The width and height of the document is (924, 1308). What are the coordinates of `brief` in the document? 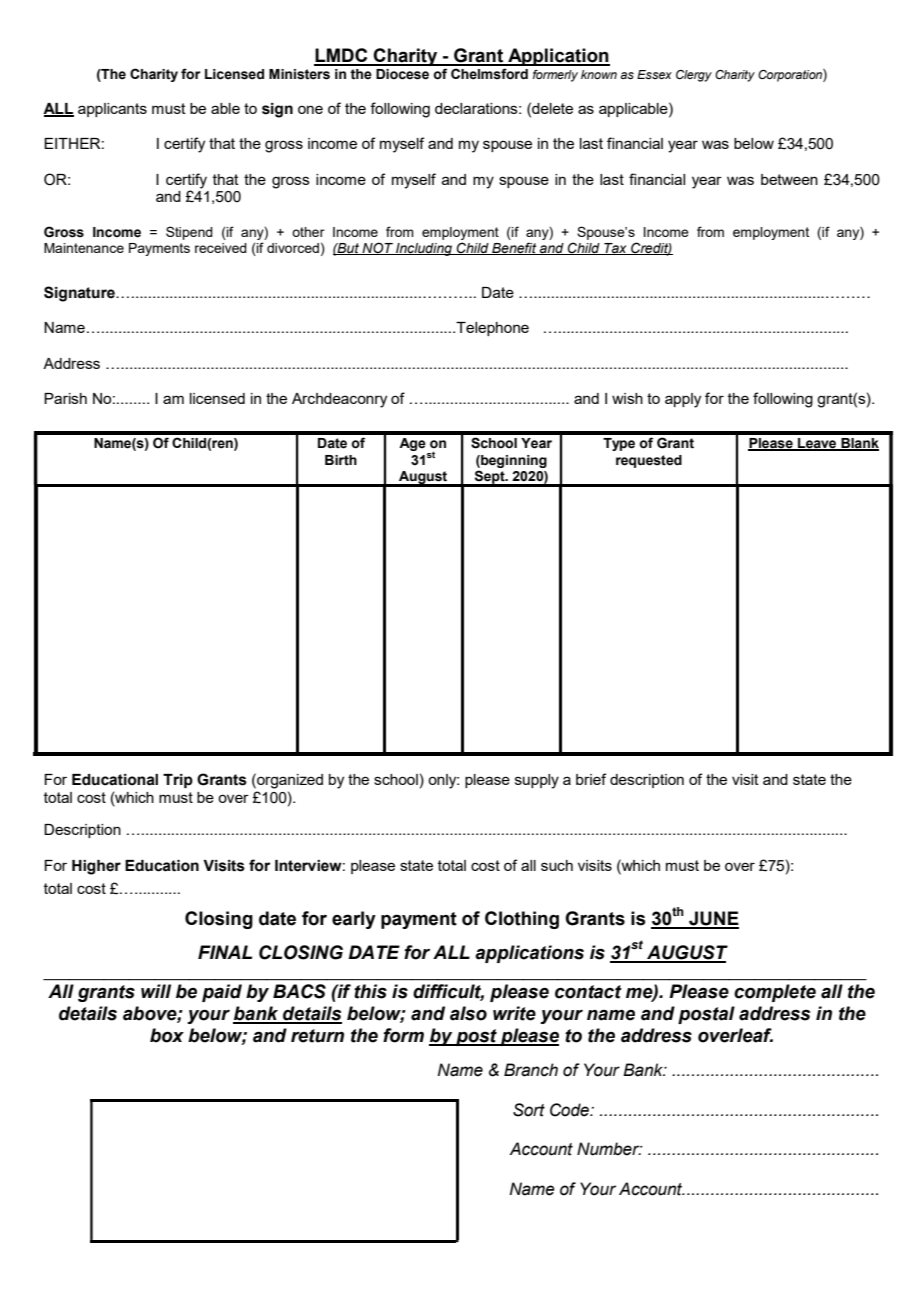 It's located at (591, 779).
